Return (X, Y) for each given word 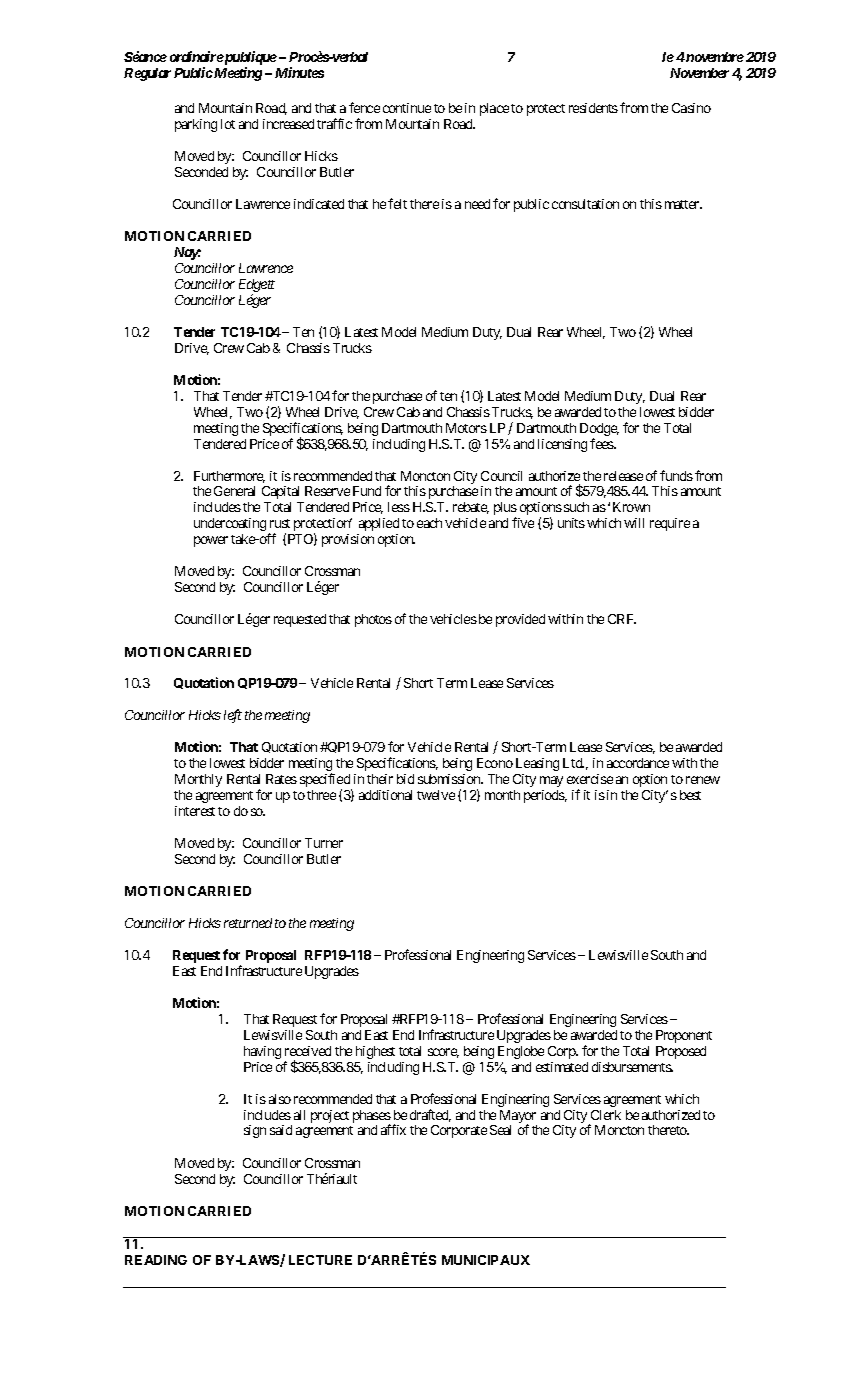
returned (248, 923)
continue (407, 108)
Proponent (684, 1036)
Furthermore (229, 477)
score (443, 1053)
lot (228, 124)
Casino (691, 108)
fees (602, 443)
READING (156, 1260)
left (233, 716)
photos (373, 620)
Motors (466, 428)
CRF (622, 619)
